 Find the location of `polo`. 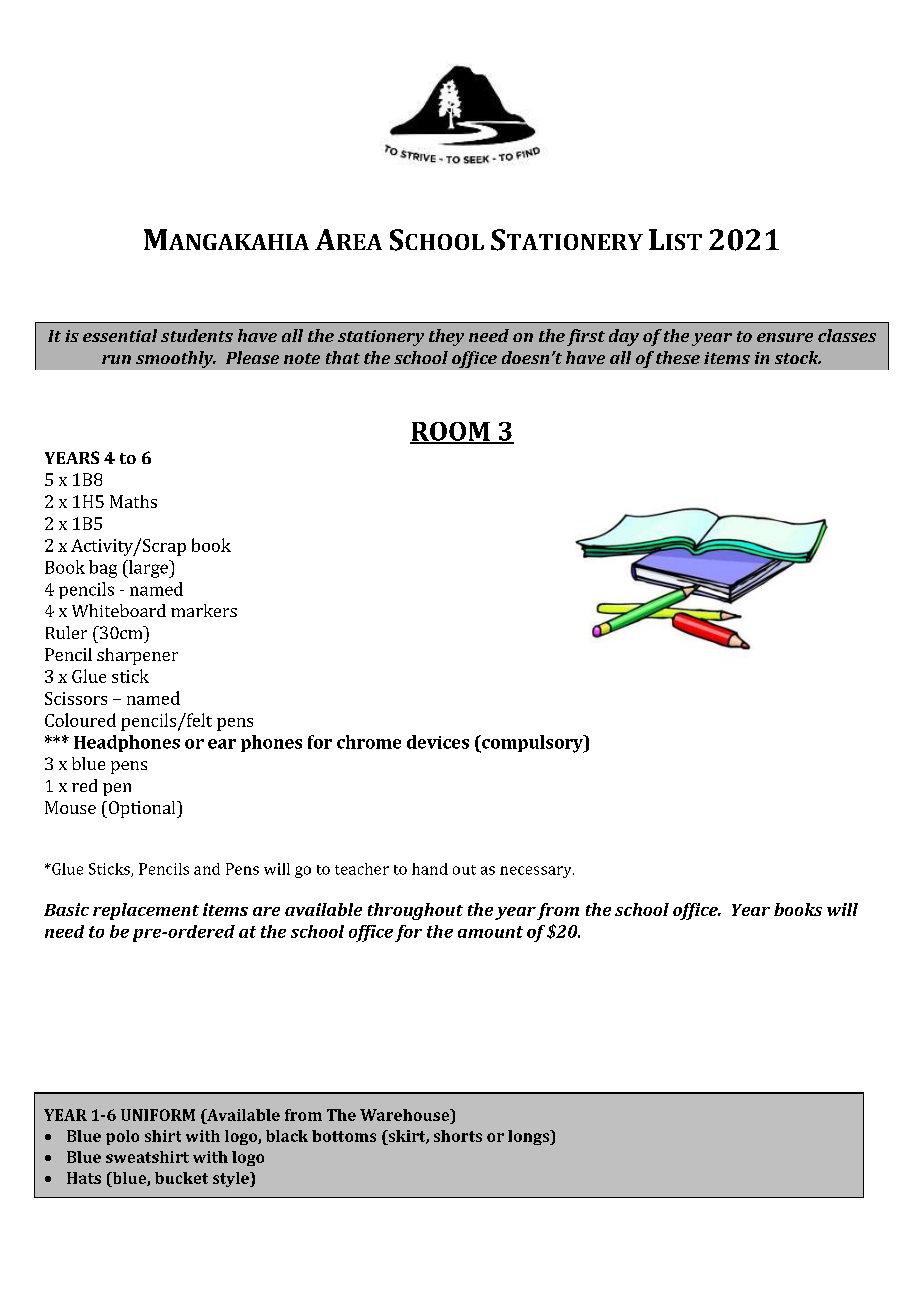

polo is located at coordinates (122, 1137).
